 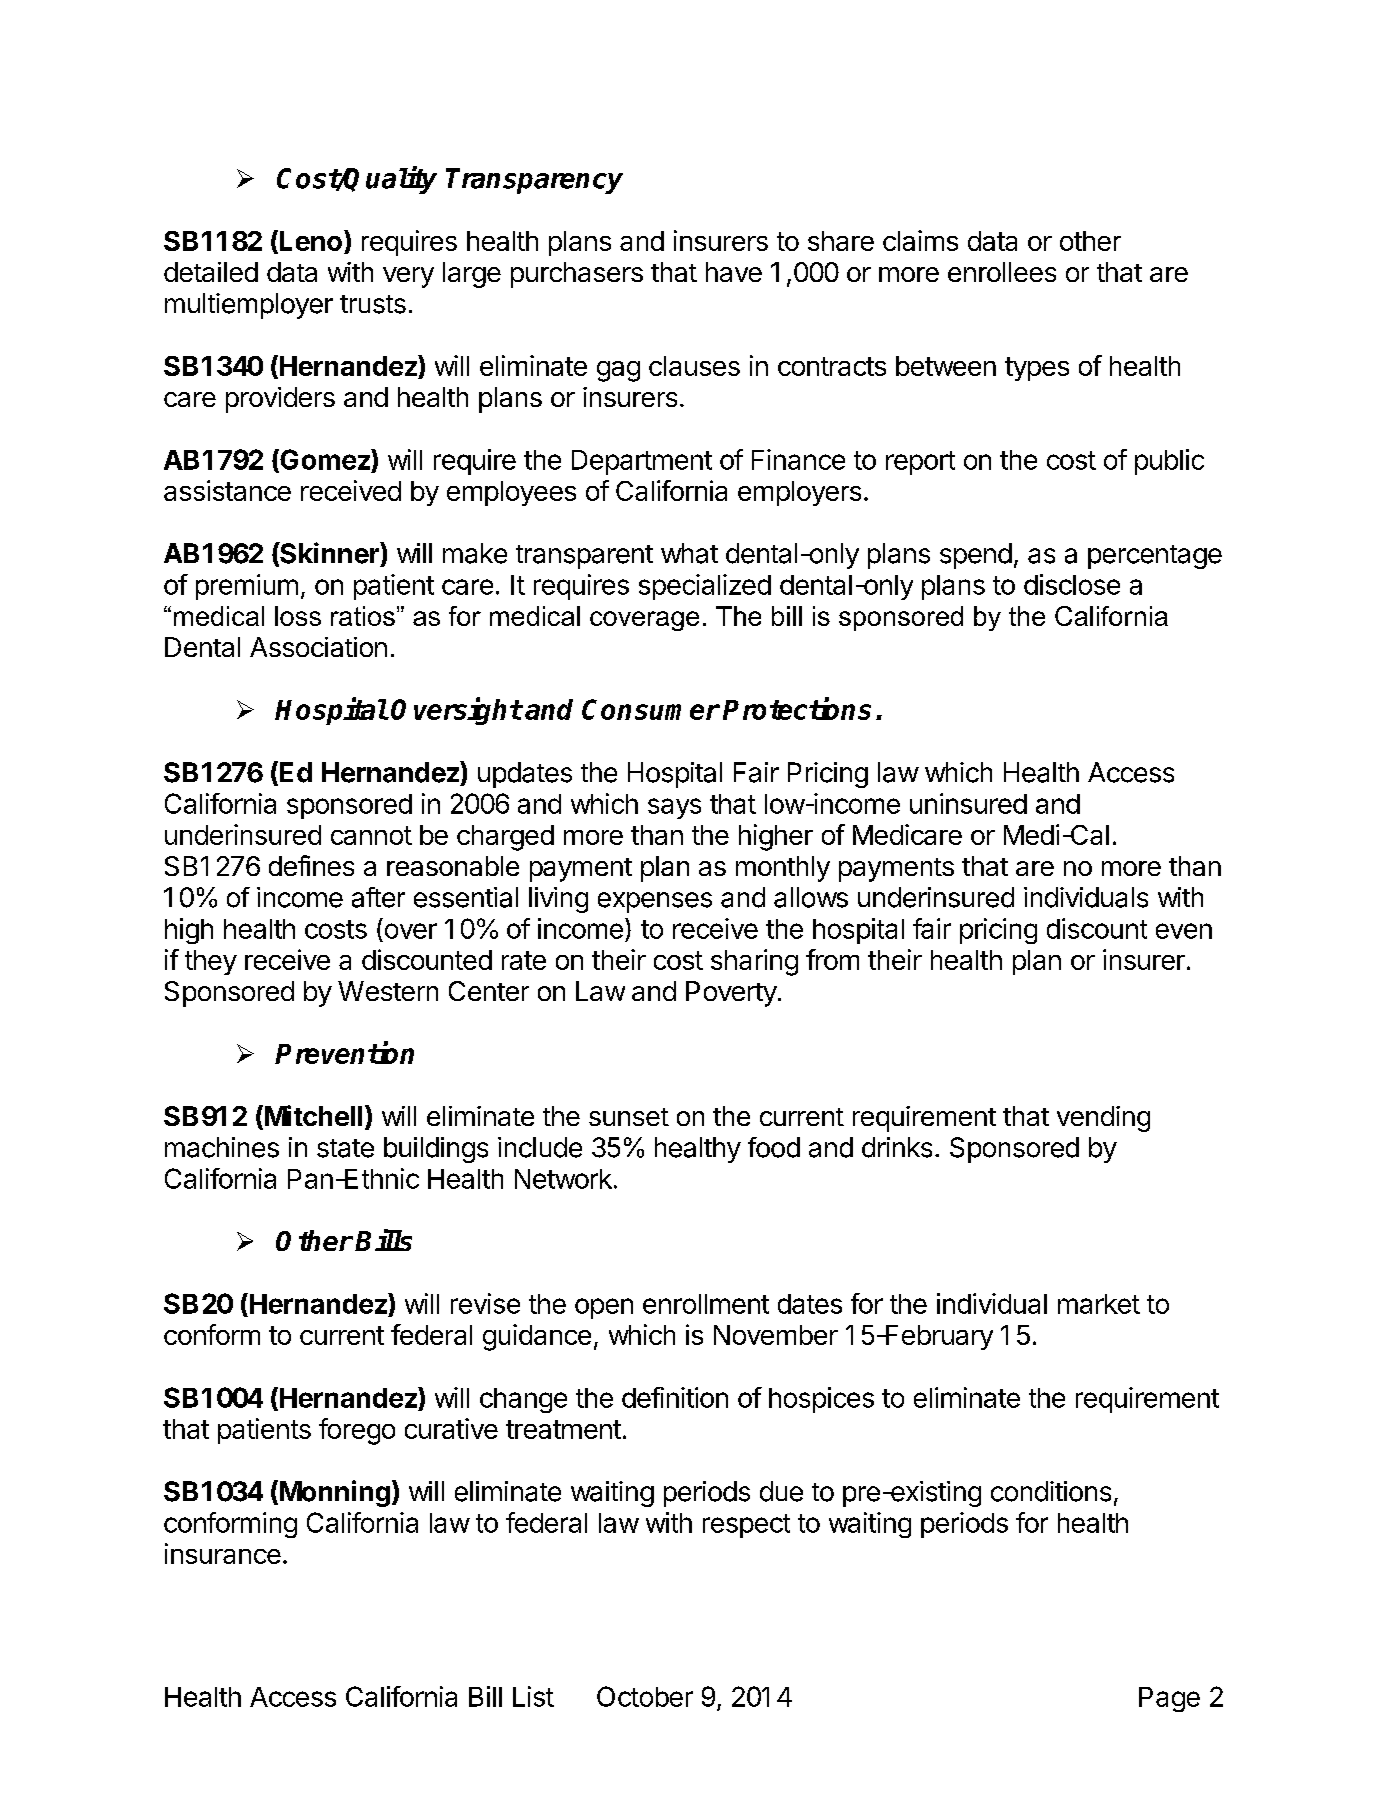 I want to click on insurance, so click(x=223, y=1553).
